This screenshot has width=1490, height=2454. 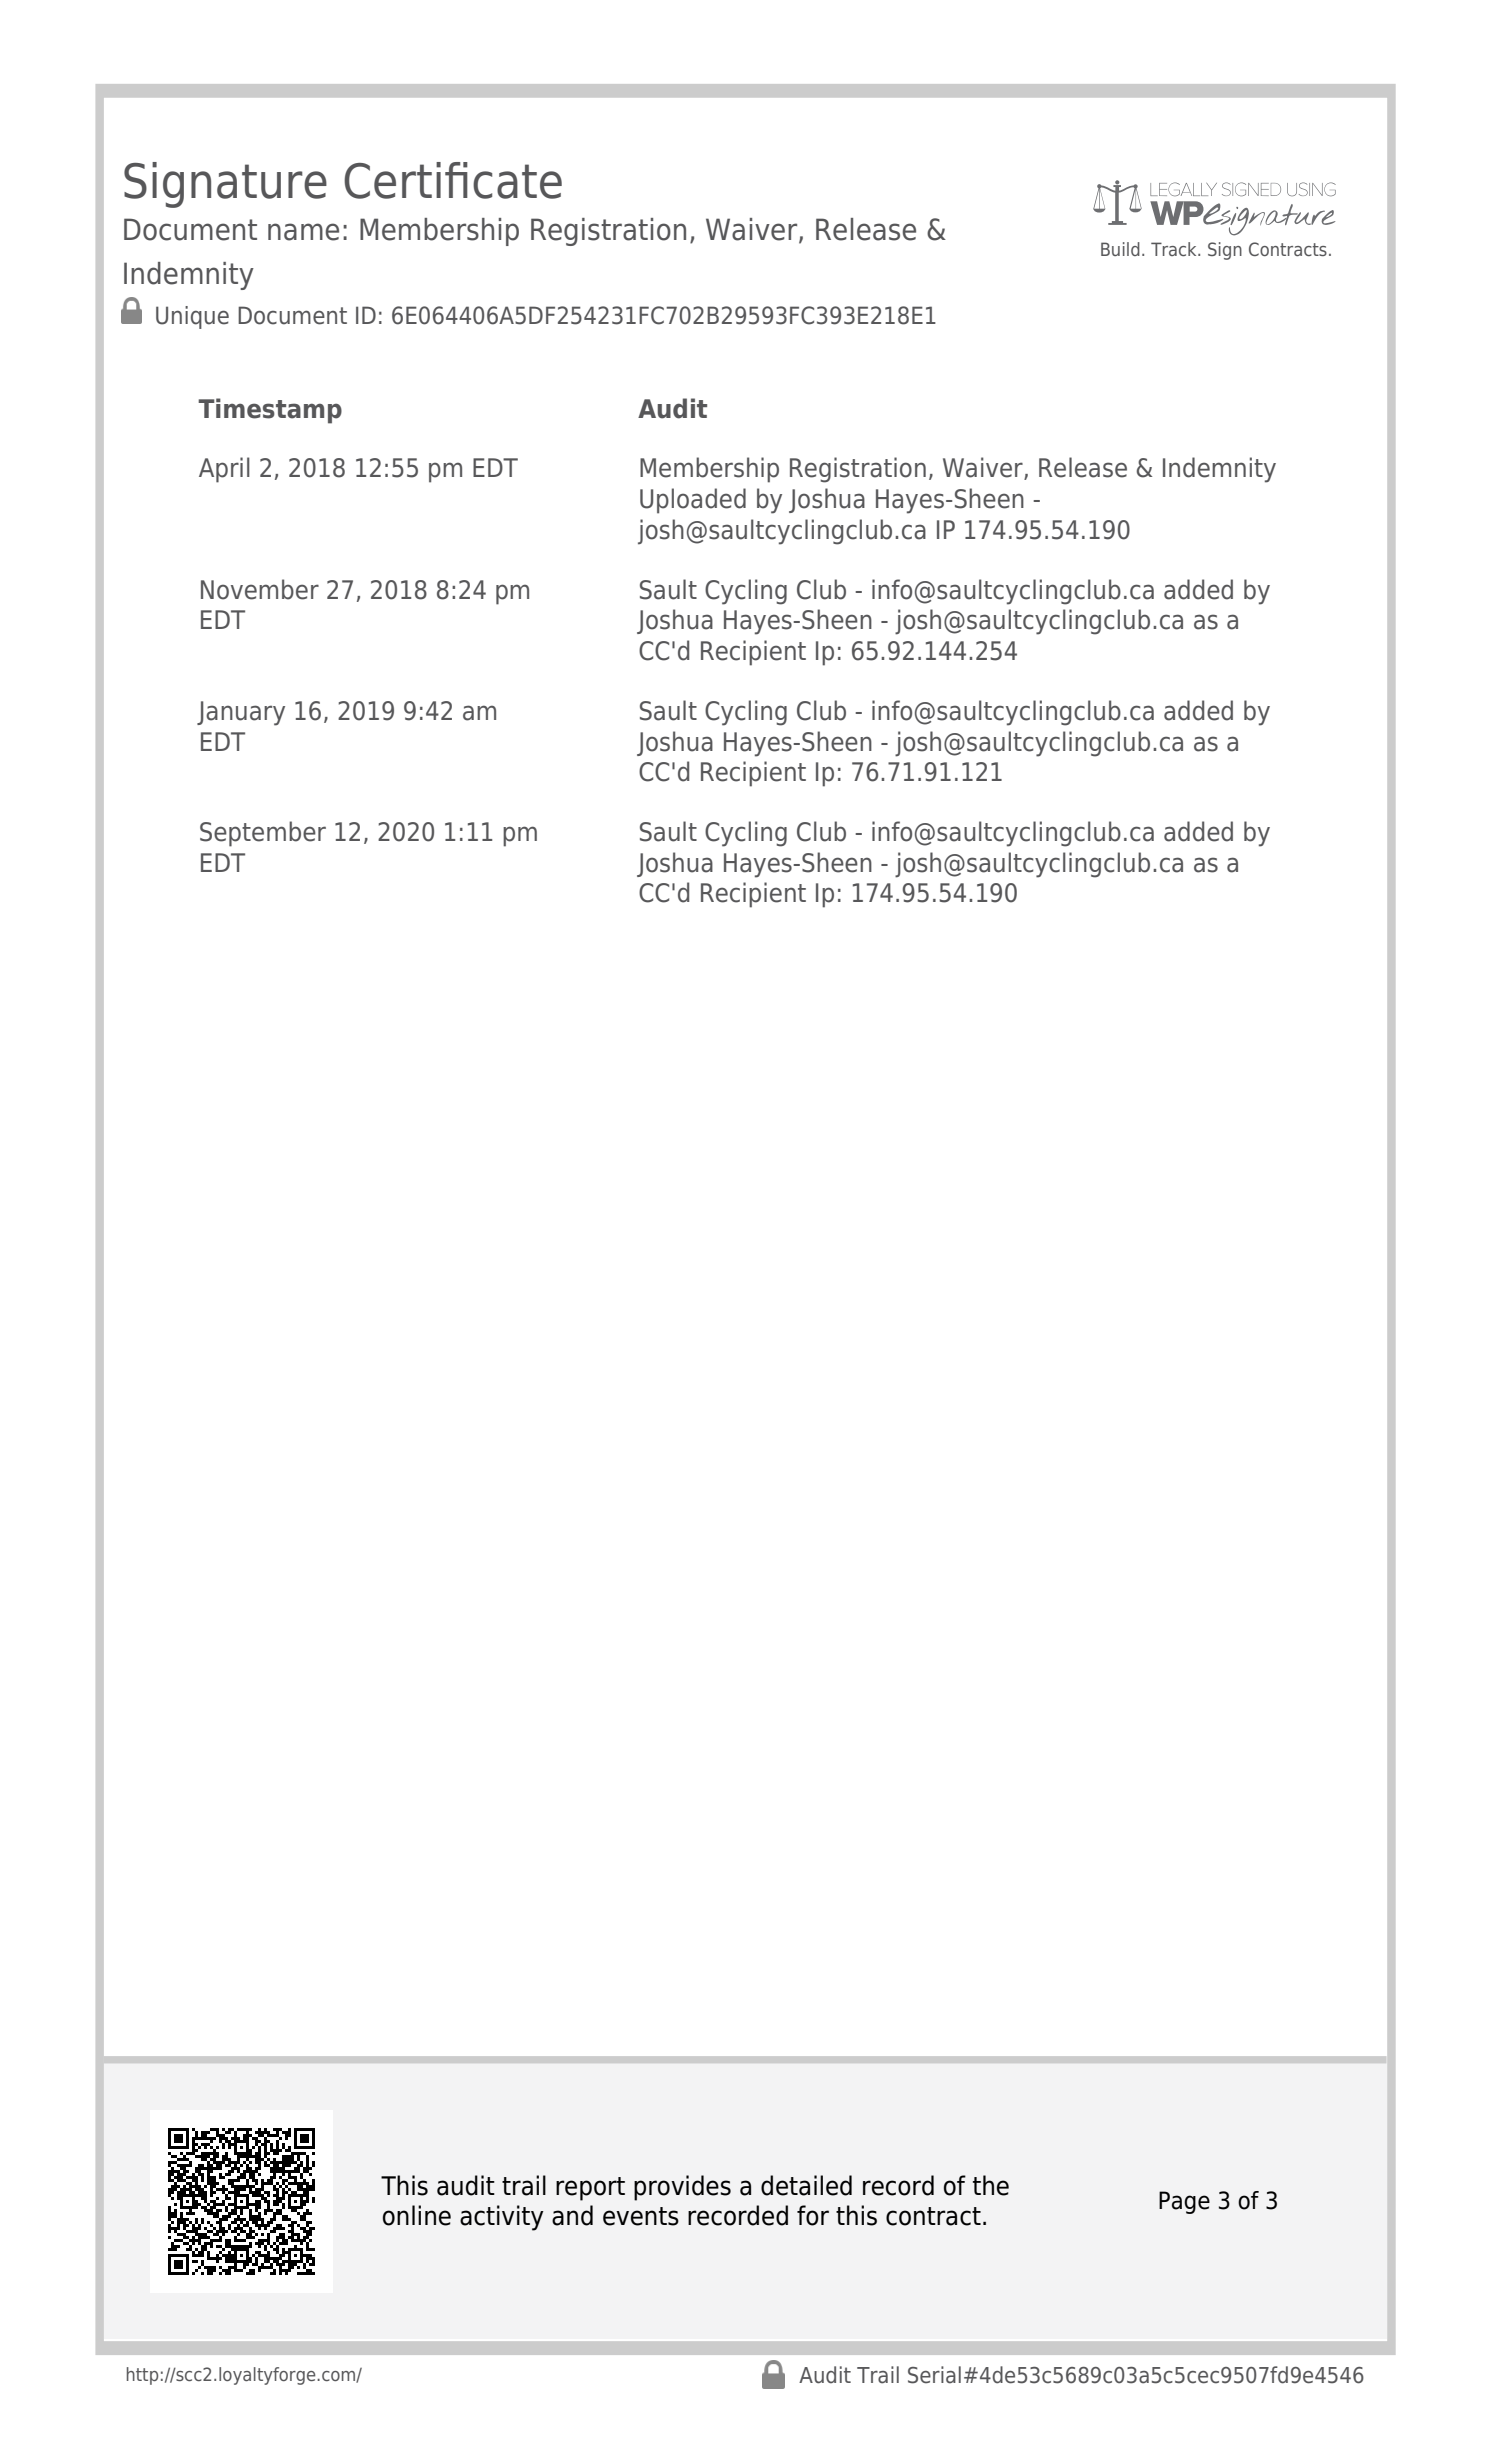 I want to click on Uploaded, so click(x=693, y=501).
